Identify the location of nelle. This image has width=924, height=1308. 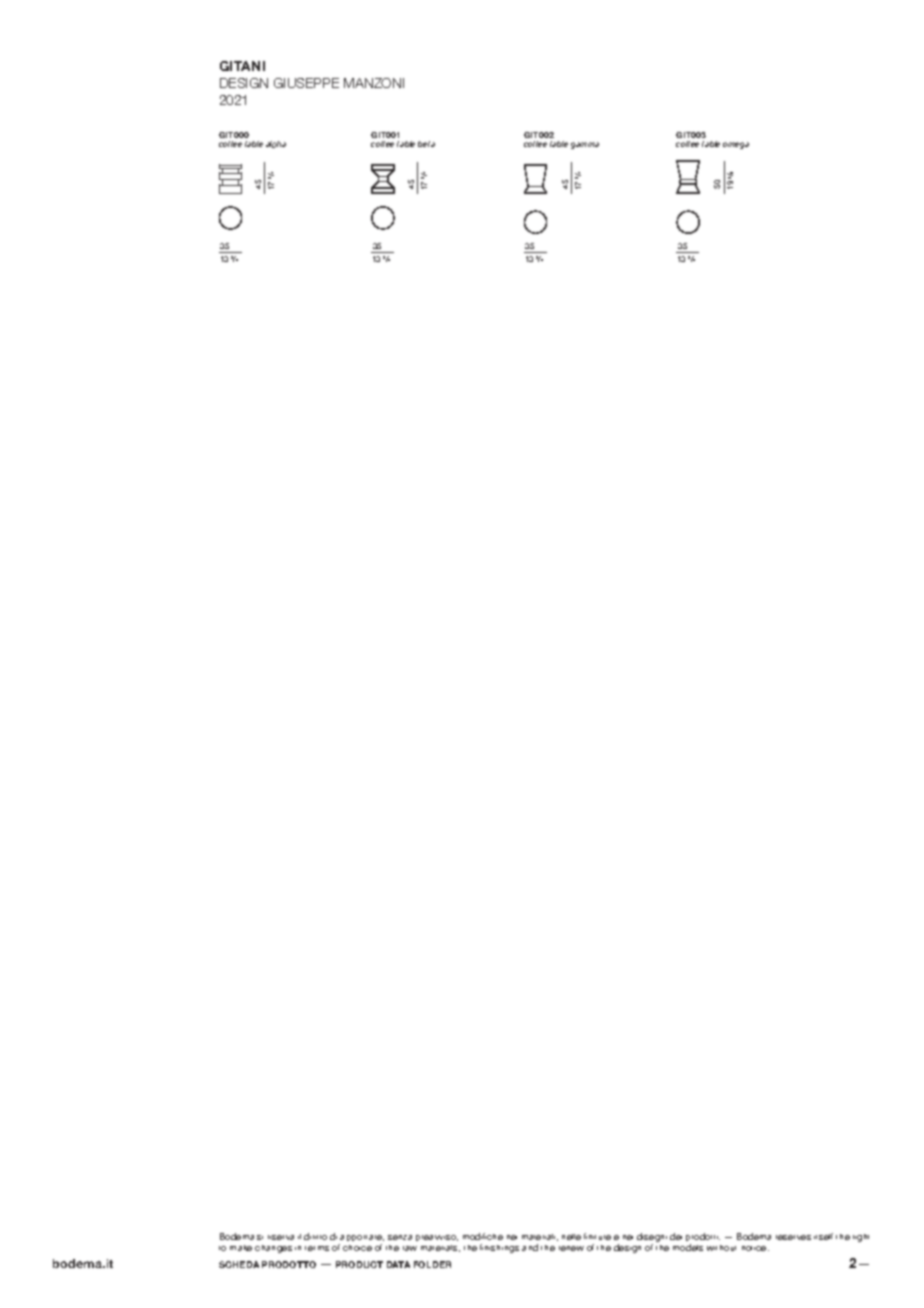
(571, 1237).
